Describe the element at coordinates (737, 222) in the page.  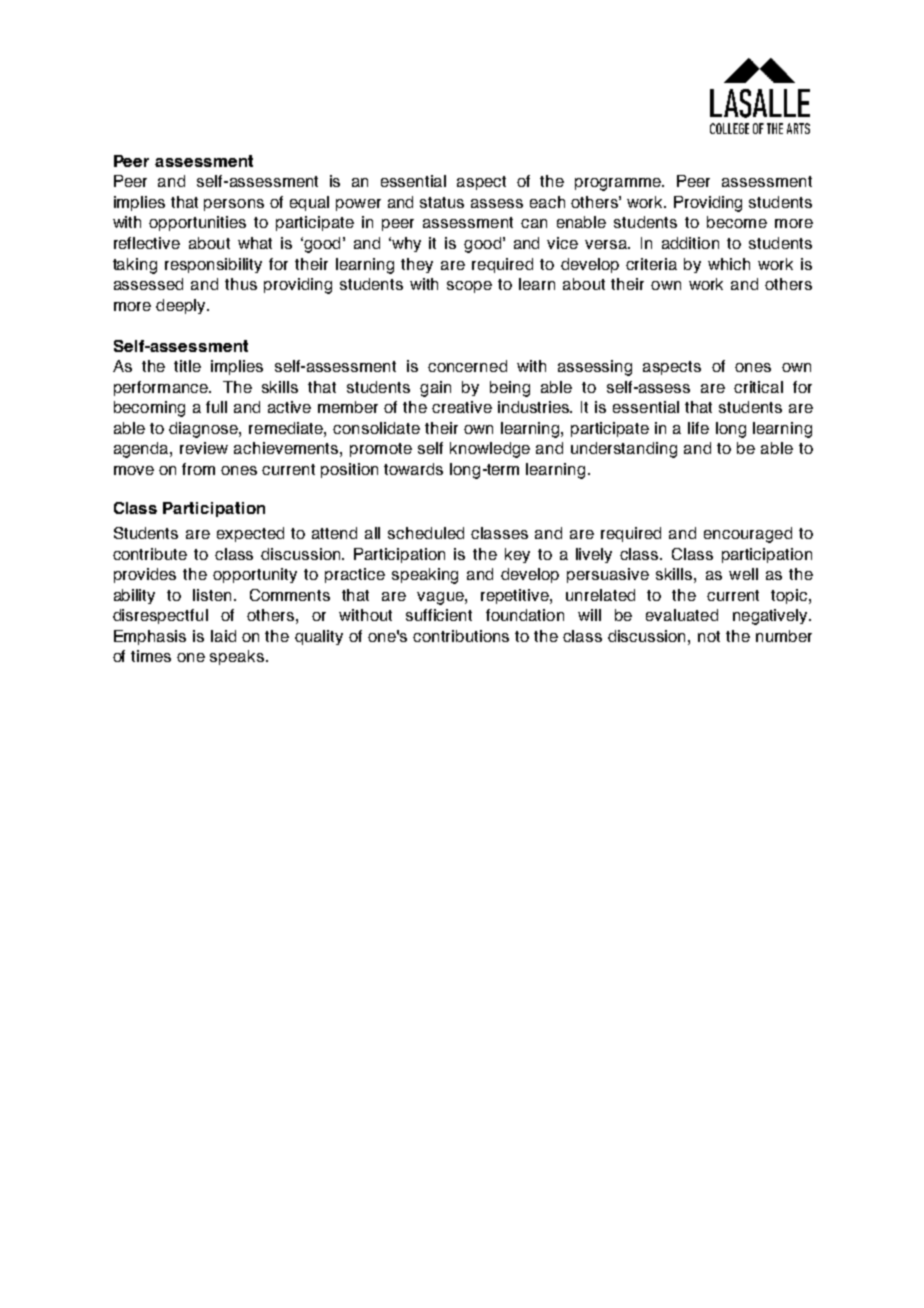
I see `become` at that location.
